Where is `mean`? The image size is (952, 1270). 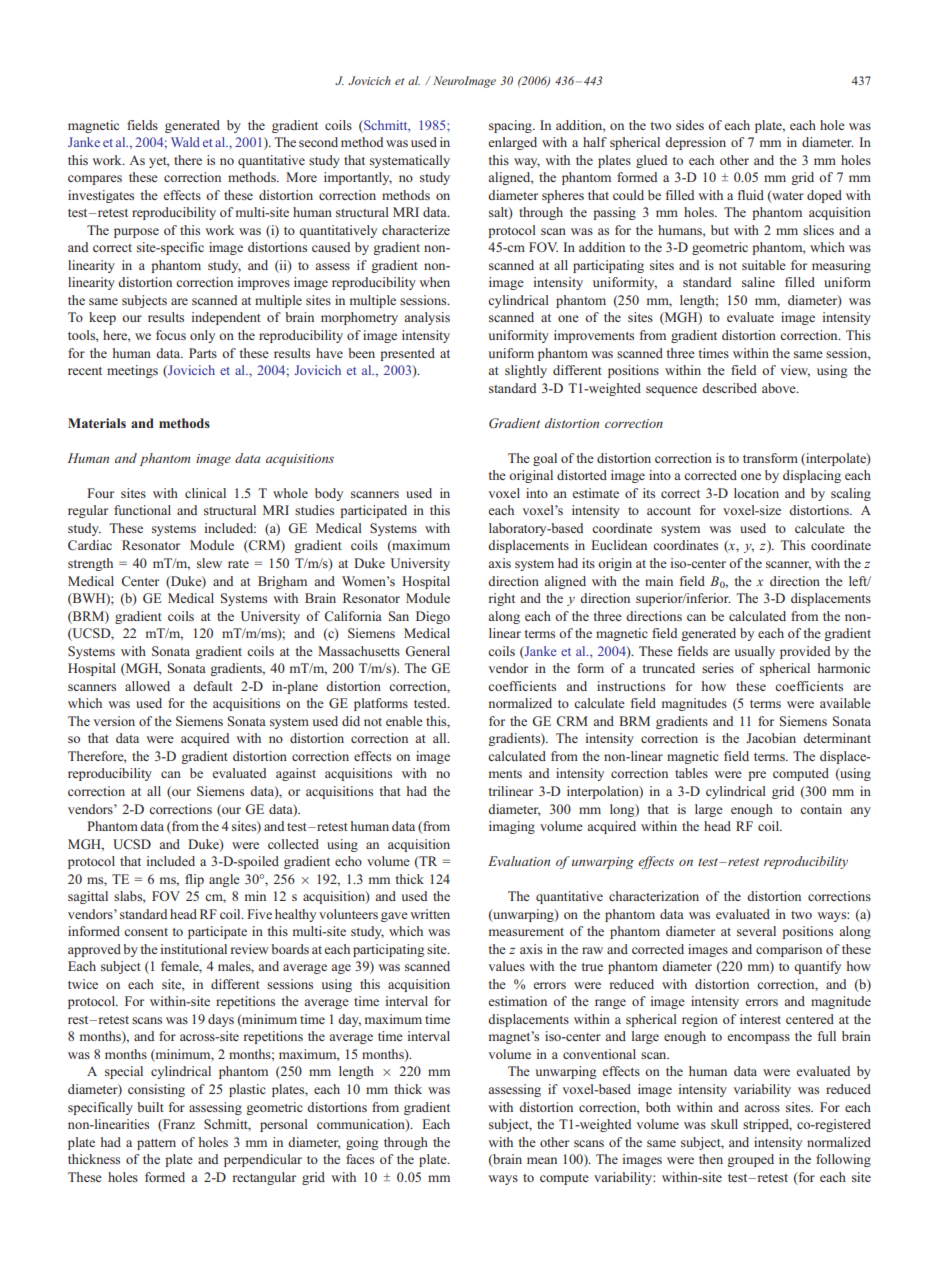
mean is located at coordinates (542, 1160).
